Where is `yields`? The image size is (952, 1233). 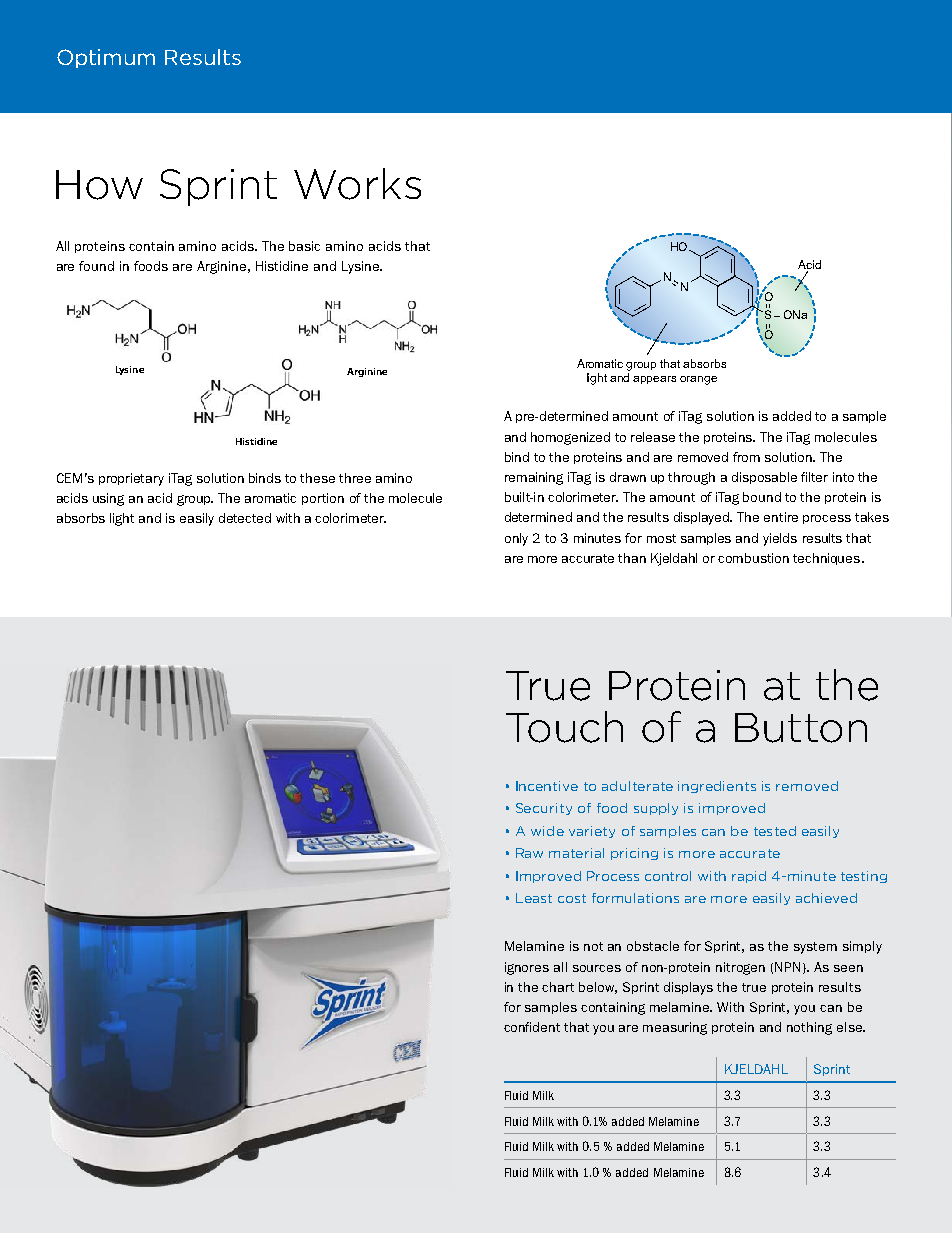
yields is located at coordinates (780, 539).
